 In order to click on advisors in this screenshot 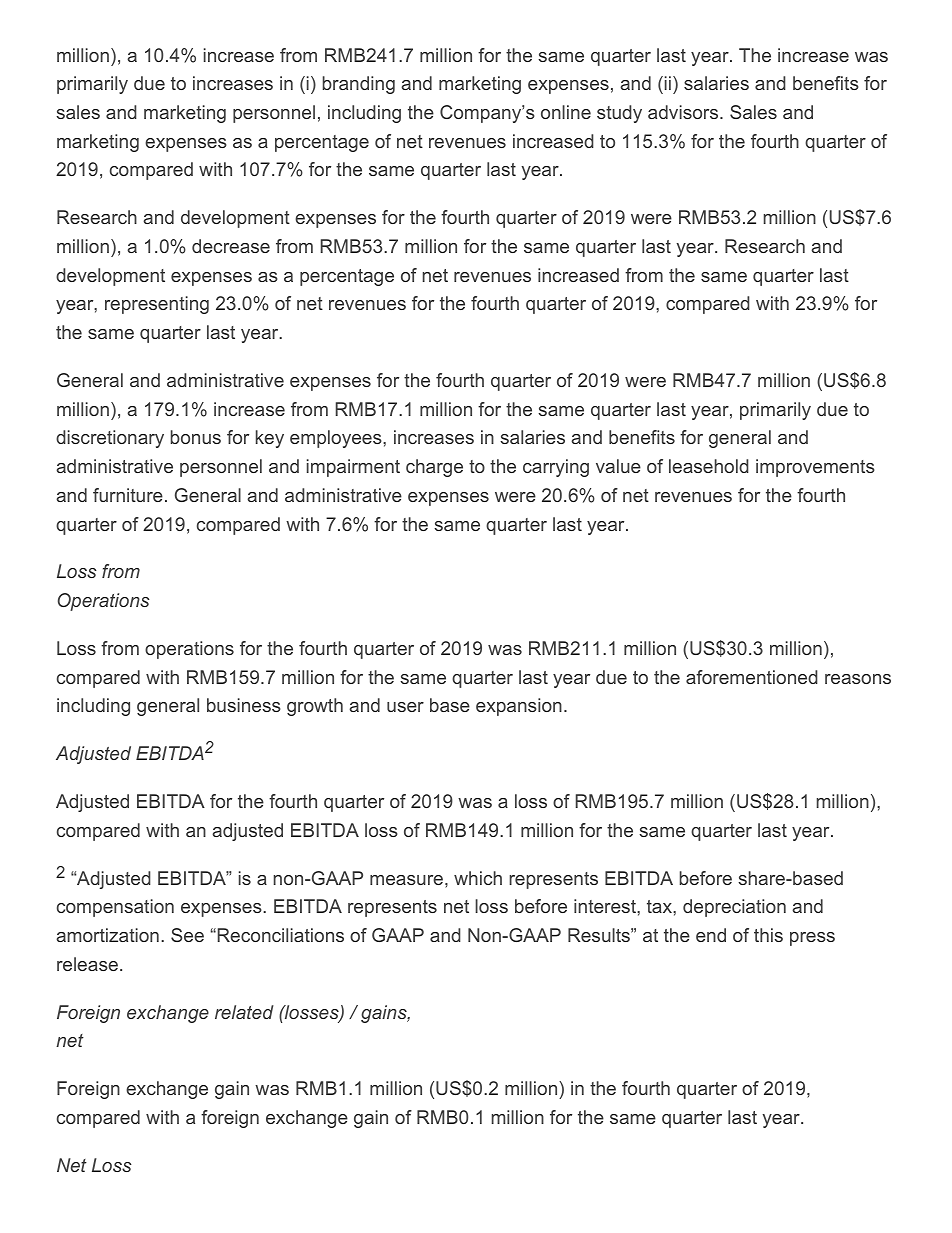, I will do `click(684, 112)`.
